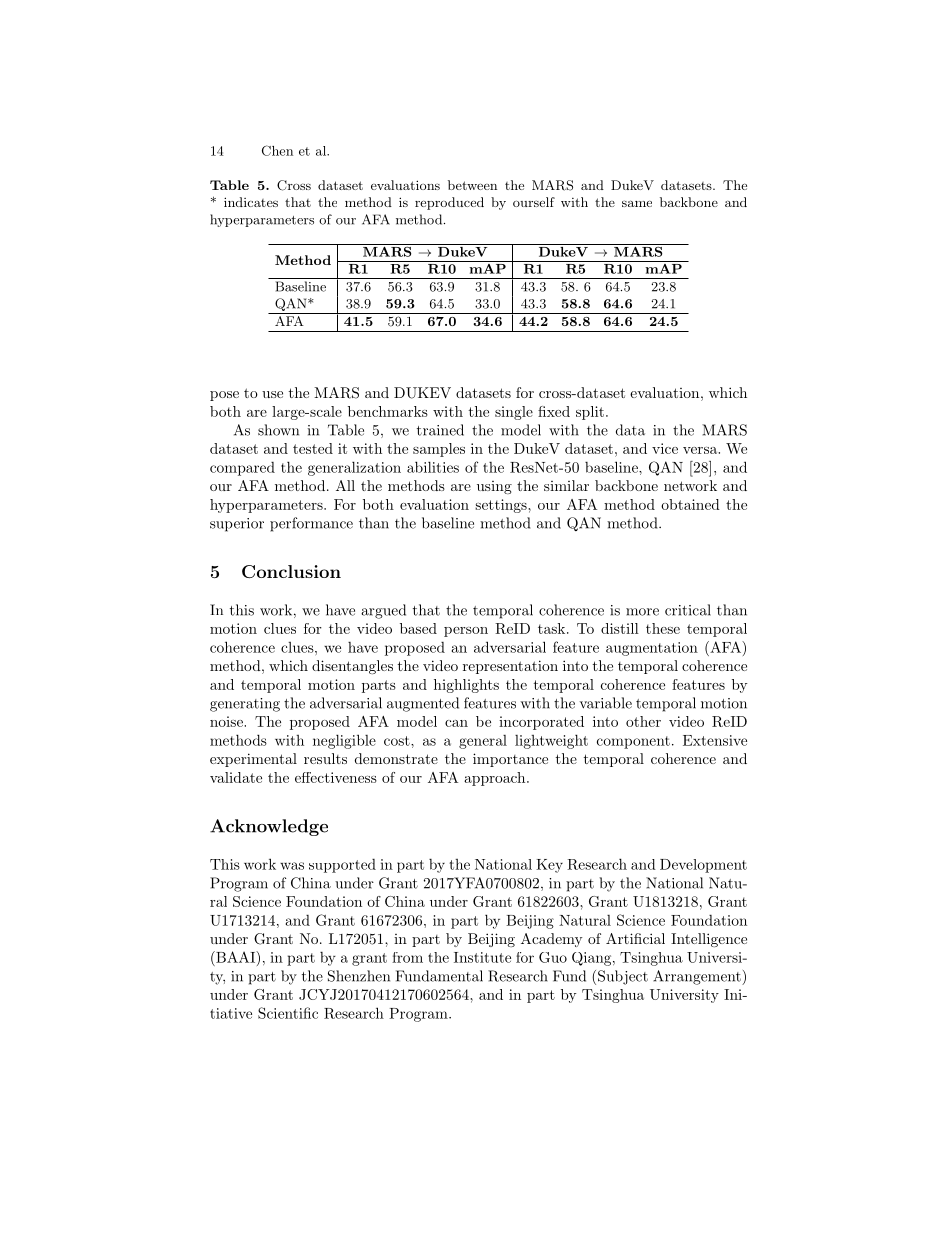  What do you see at coordinates (635, 938) in the screenshot?
I see `Artificial` at bounding box center [635, 938].
